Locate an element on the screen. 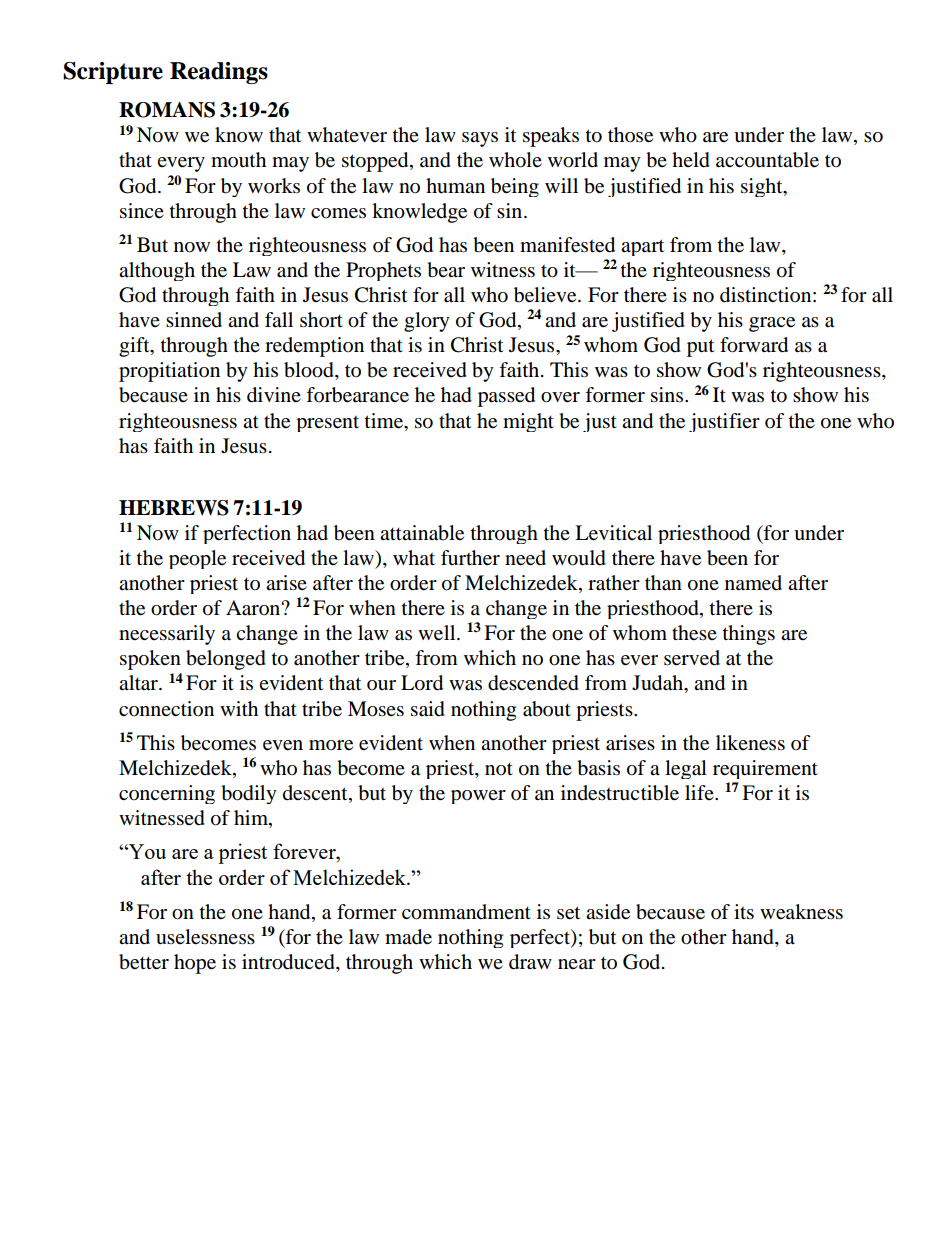 The height and width of the screenshot is (1233, 952). ROMANS is located at coordinates (167, 110).
